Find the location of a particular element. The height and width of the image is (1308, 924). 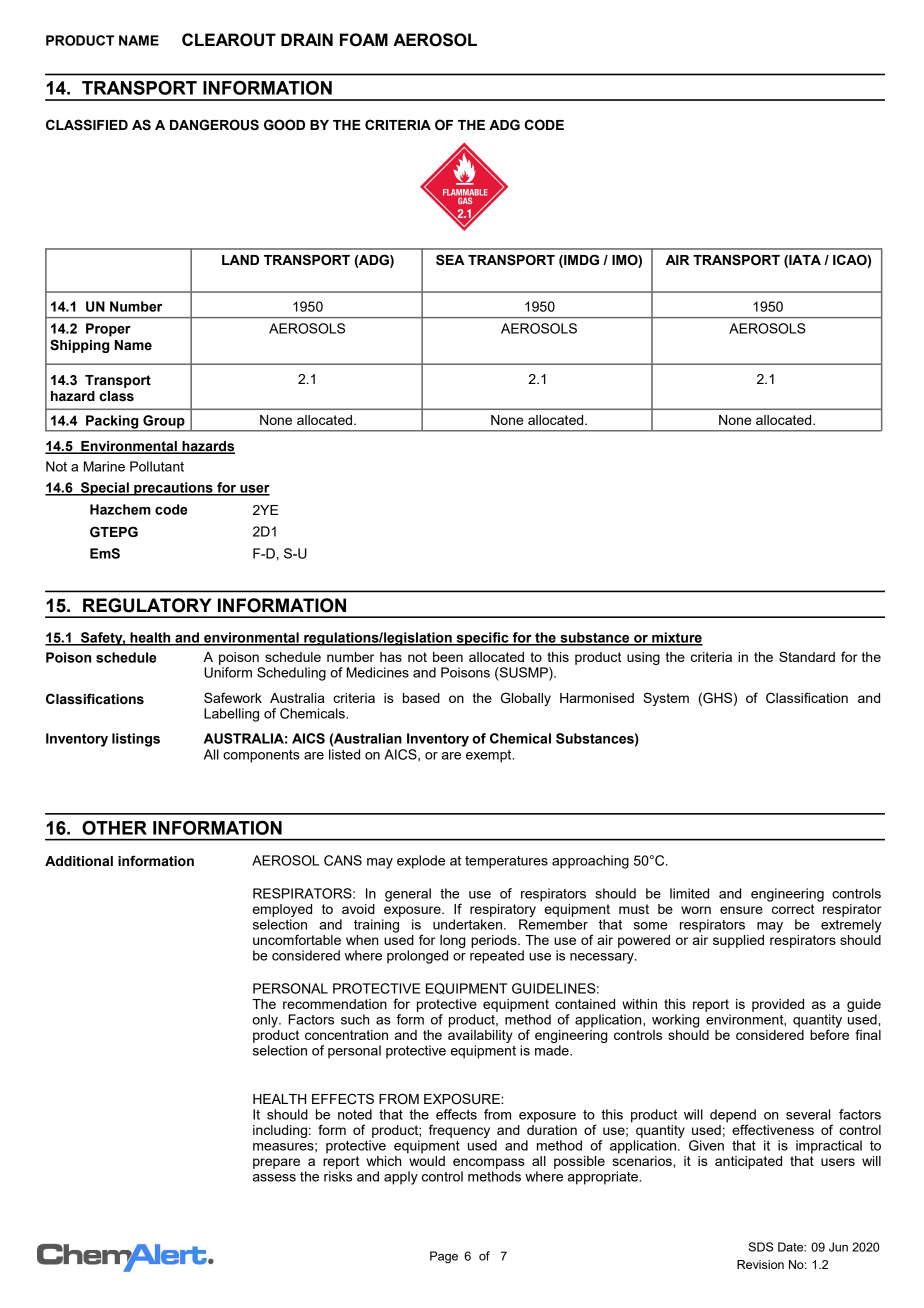

specific is located at coordinates (482, 639).
